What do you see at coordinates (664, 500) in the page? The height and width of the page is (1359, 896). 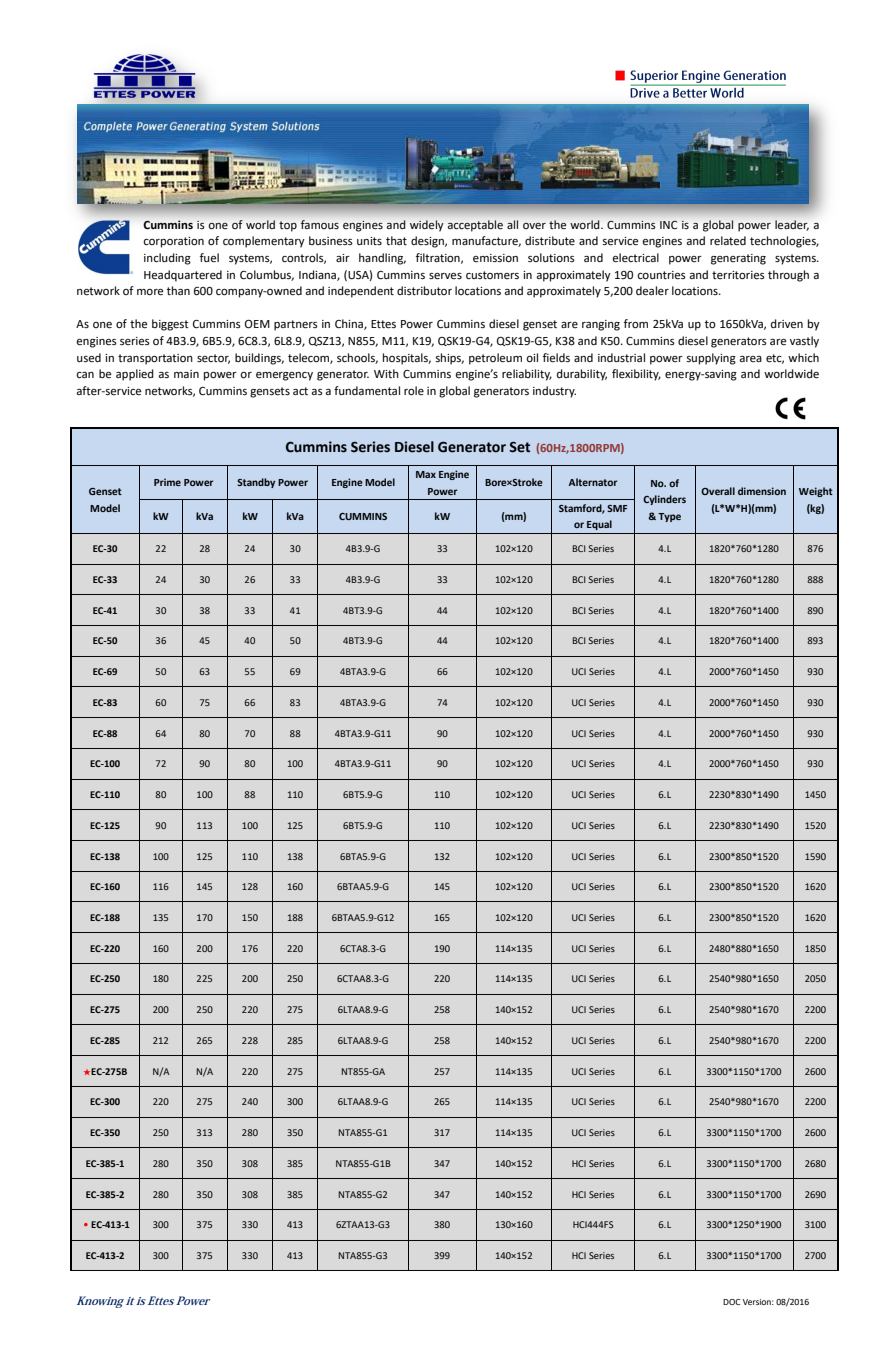 I see `Cylinders` at bounding box center [664, 500].
